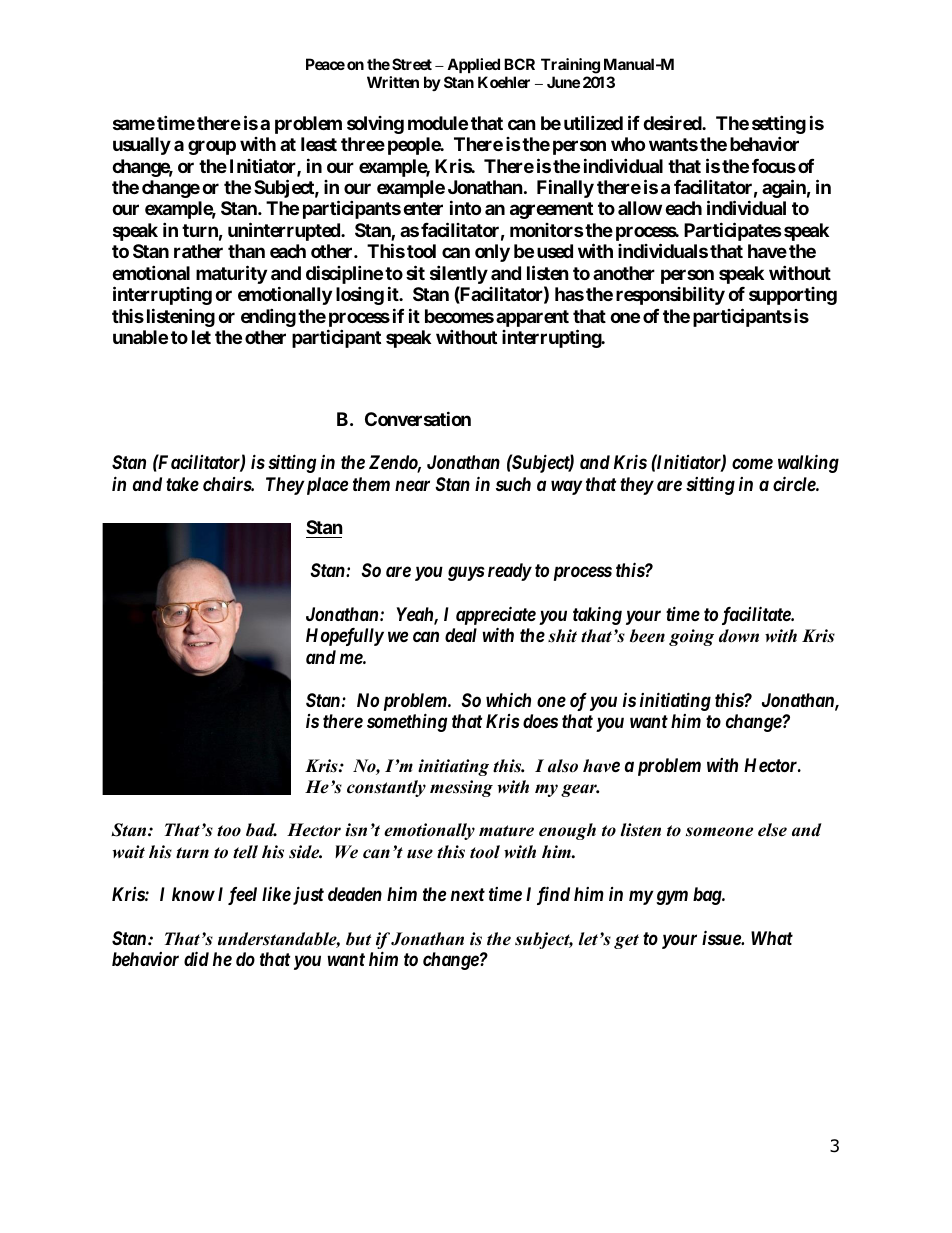  Describe the element at coordinates (468, 894) in the screenshot. I see `next` at that location.
